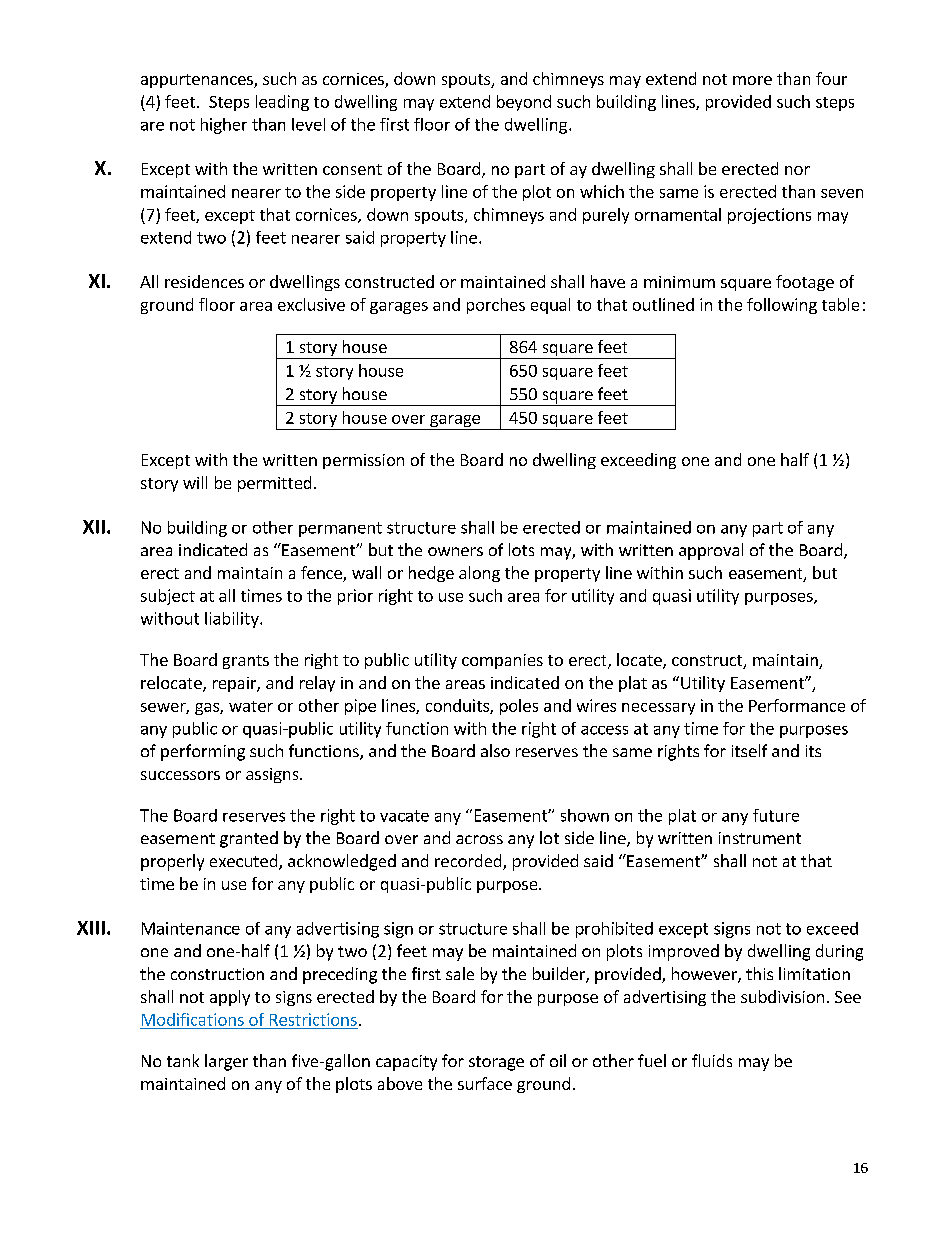 The image size is (952, 1233). I want to click on higher, so click(224, 126).
